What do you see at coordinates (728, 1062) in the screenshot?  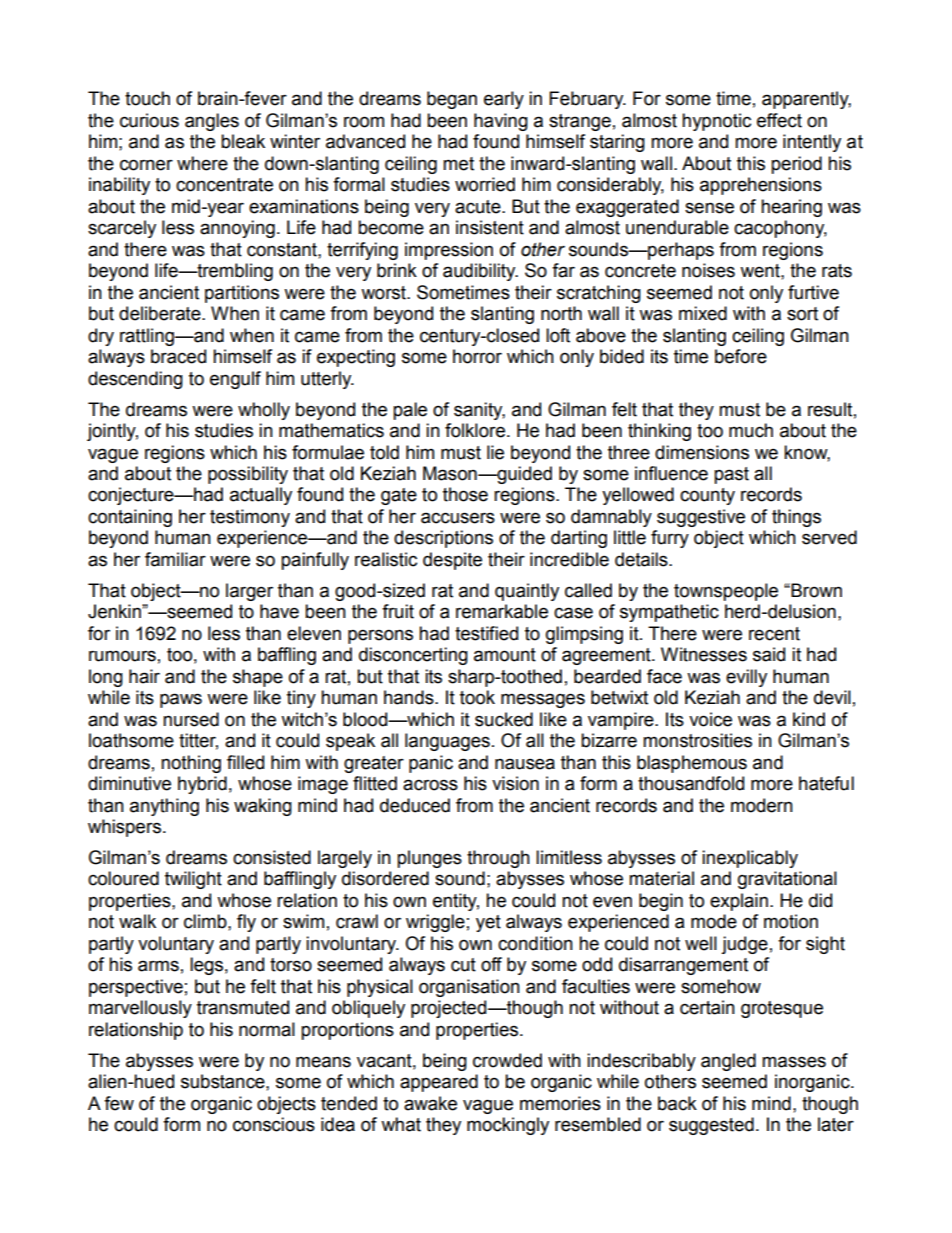 I see `angled` at bounding box center [728, 1062].
